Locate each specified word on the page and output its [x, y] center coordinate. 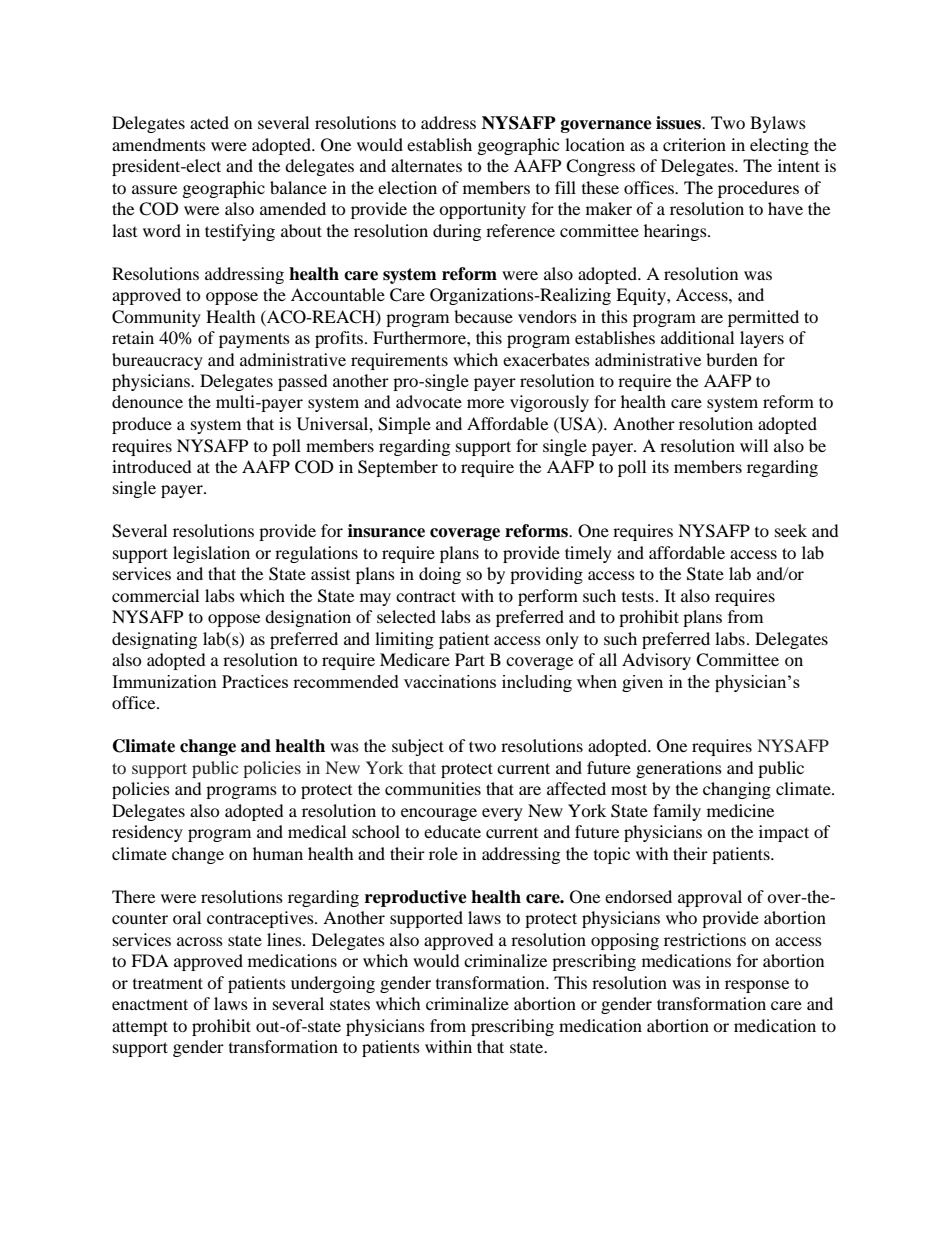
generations [679, 769]
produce [142, 425]
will [754, 445]
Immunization [164, 681]
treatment [168, 983]
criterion [694, 144]
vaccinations [450, 681]
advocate [429, 401]
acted [209, 122]
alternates [426, 165]
